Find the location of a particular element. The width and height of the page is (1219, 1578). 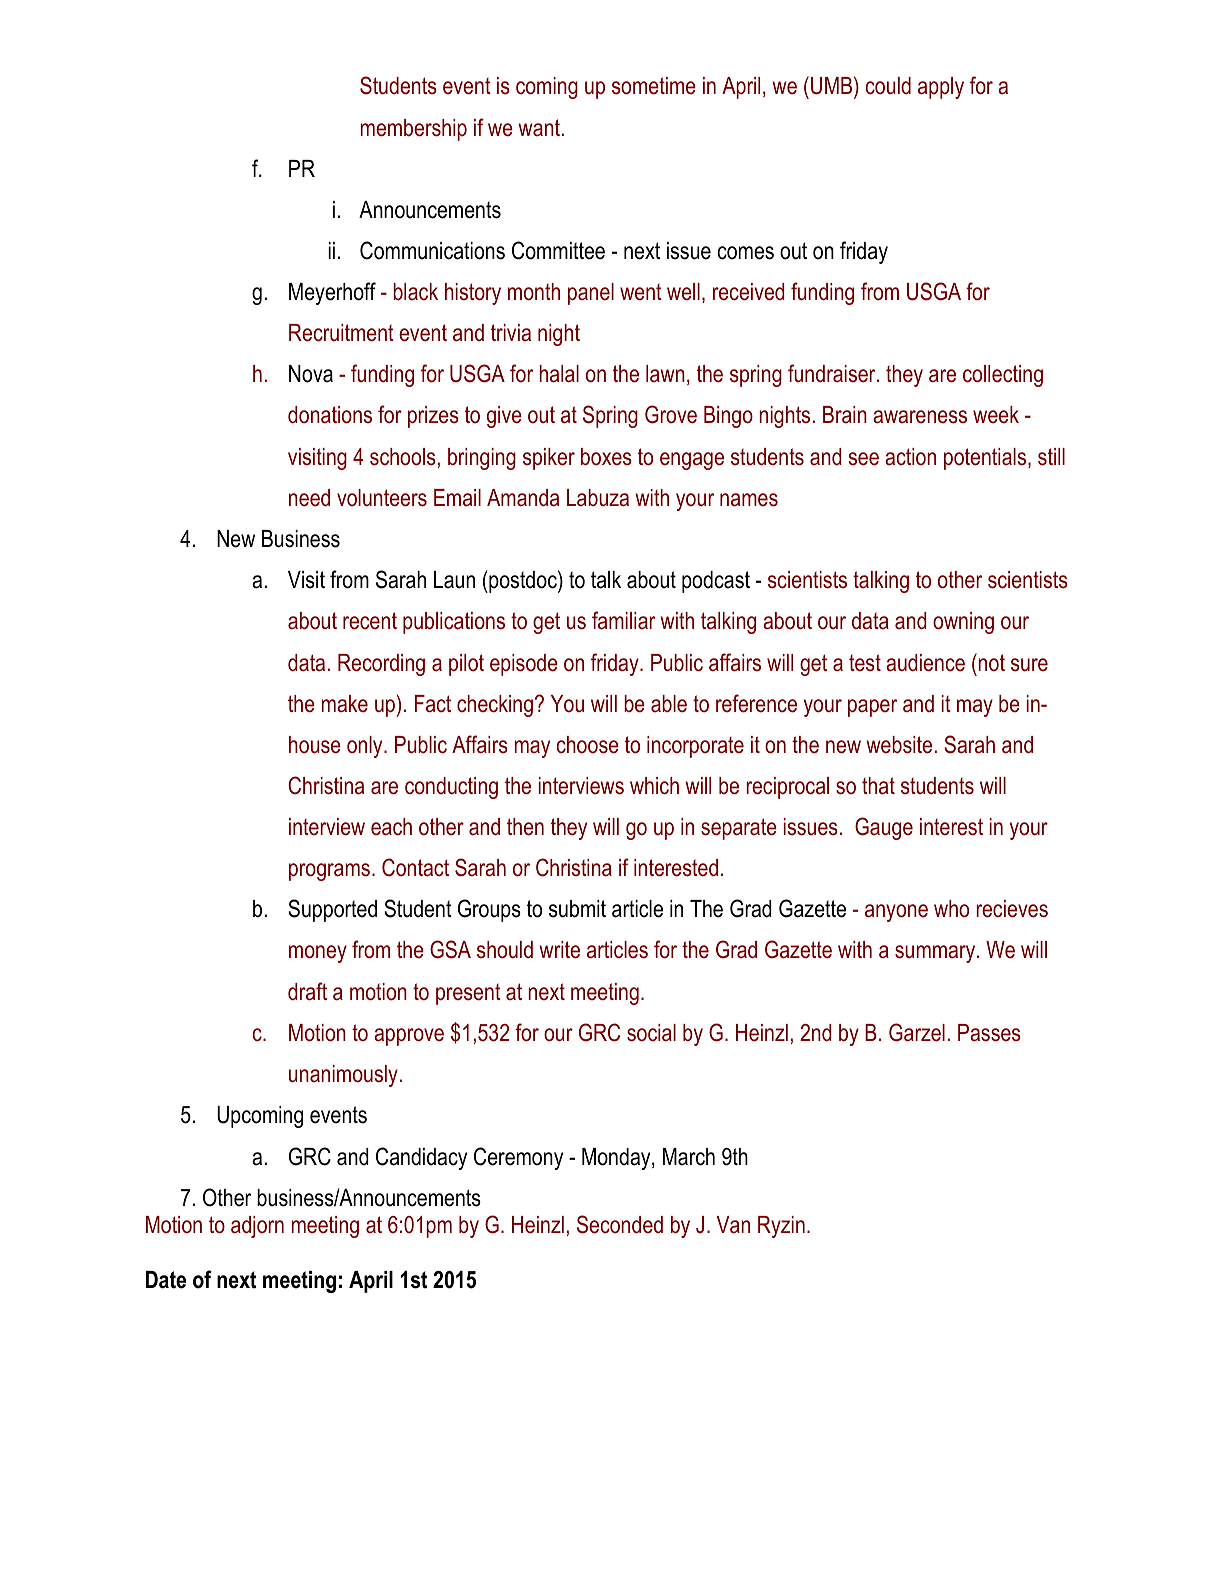

who is located at coordinates (951, 909).
